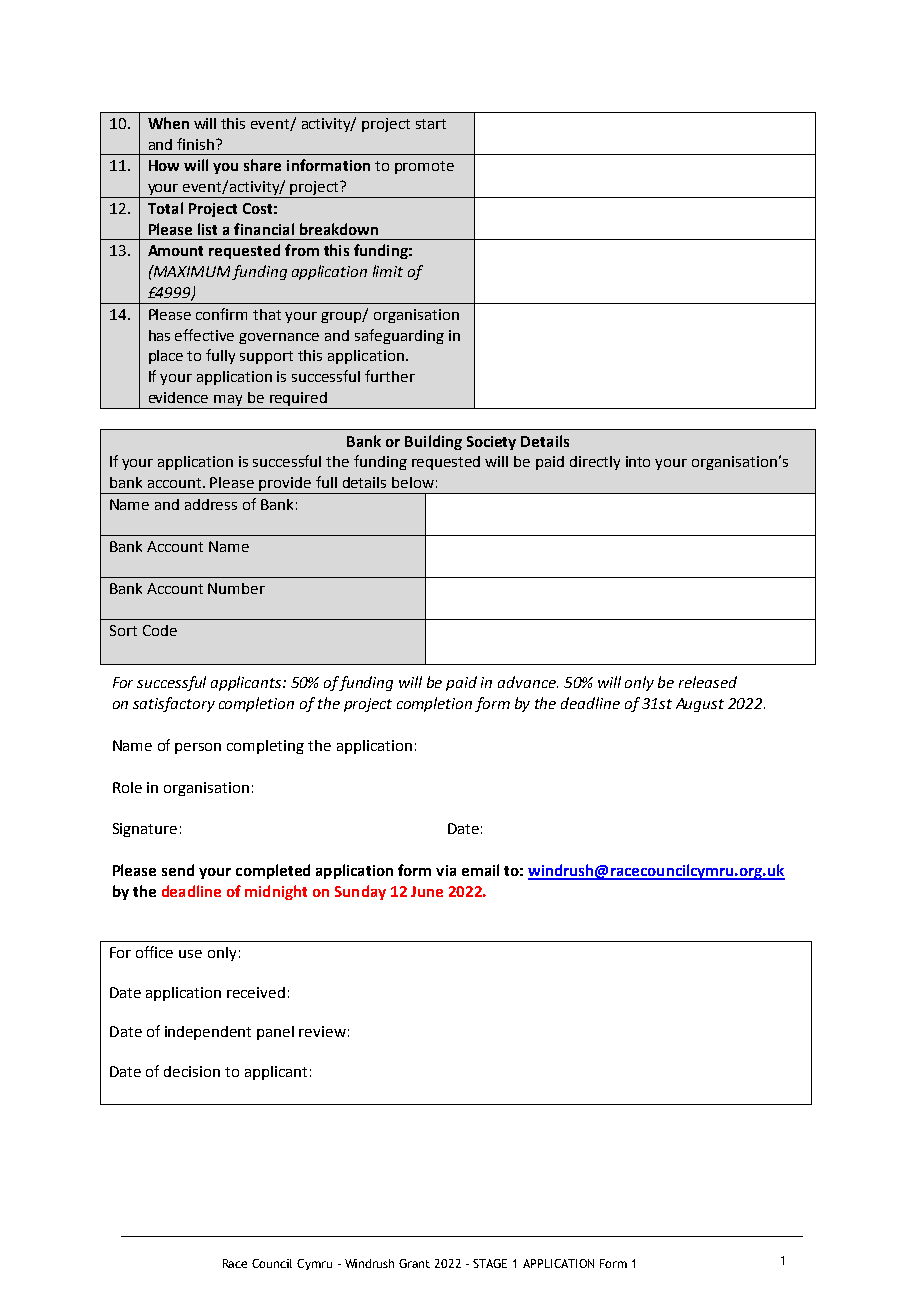  What do you see at coordinates (431, 124) in the page?
I see `start` at bounding box center [431, 124].
